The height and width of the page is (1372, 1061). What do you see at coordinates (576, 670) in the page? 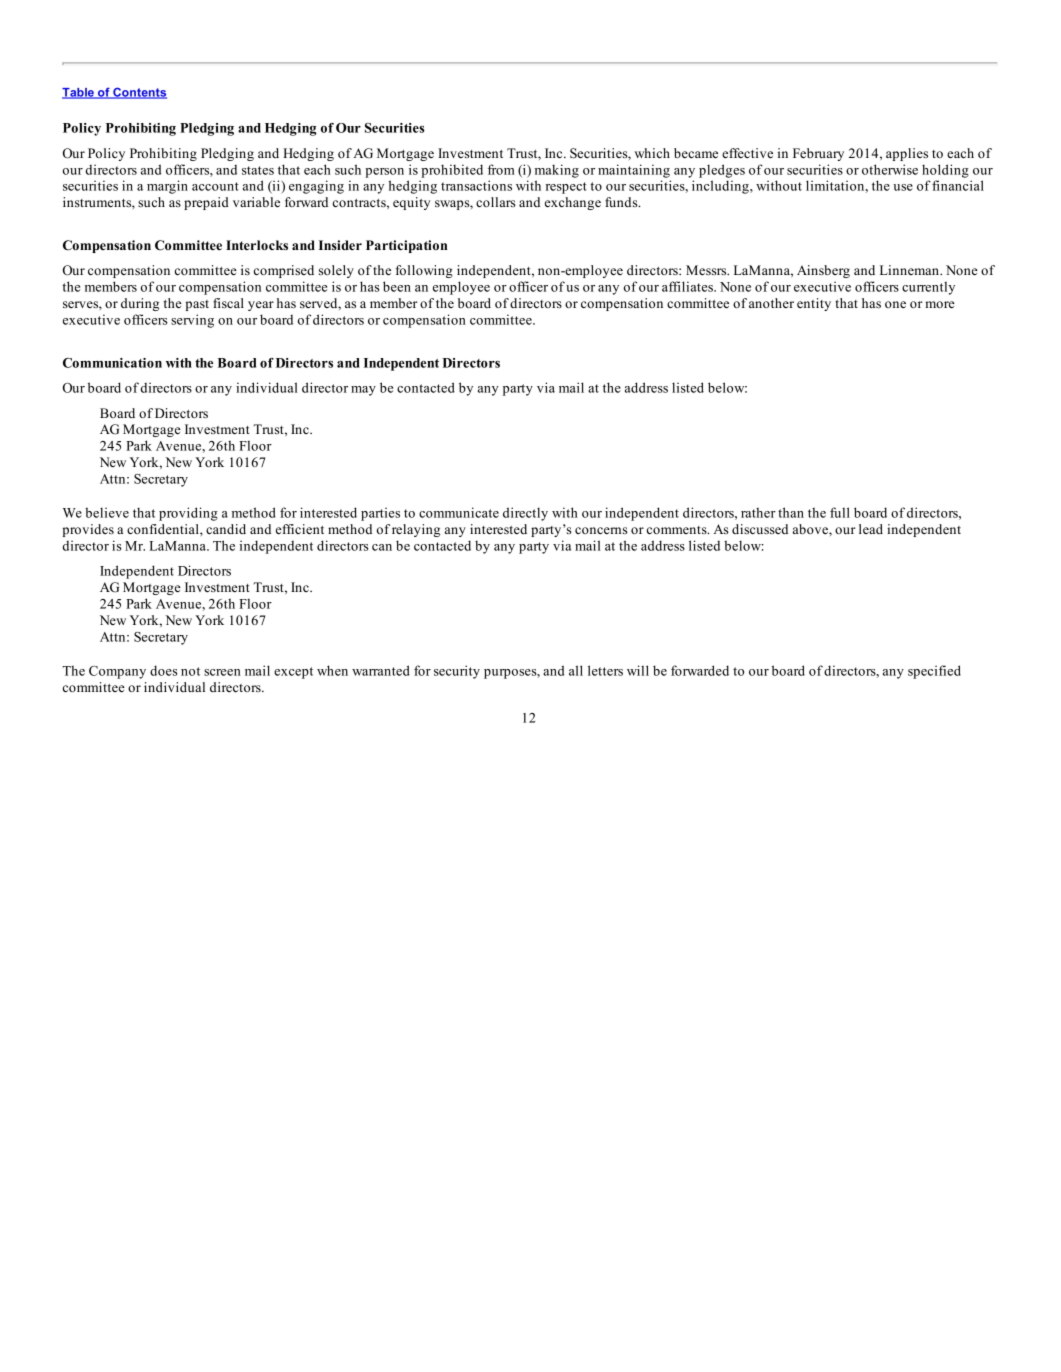
I see `all` at bounding box center [576, 670].
